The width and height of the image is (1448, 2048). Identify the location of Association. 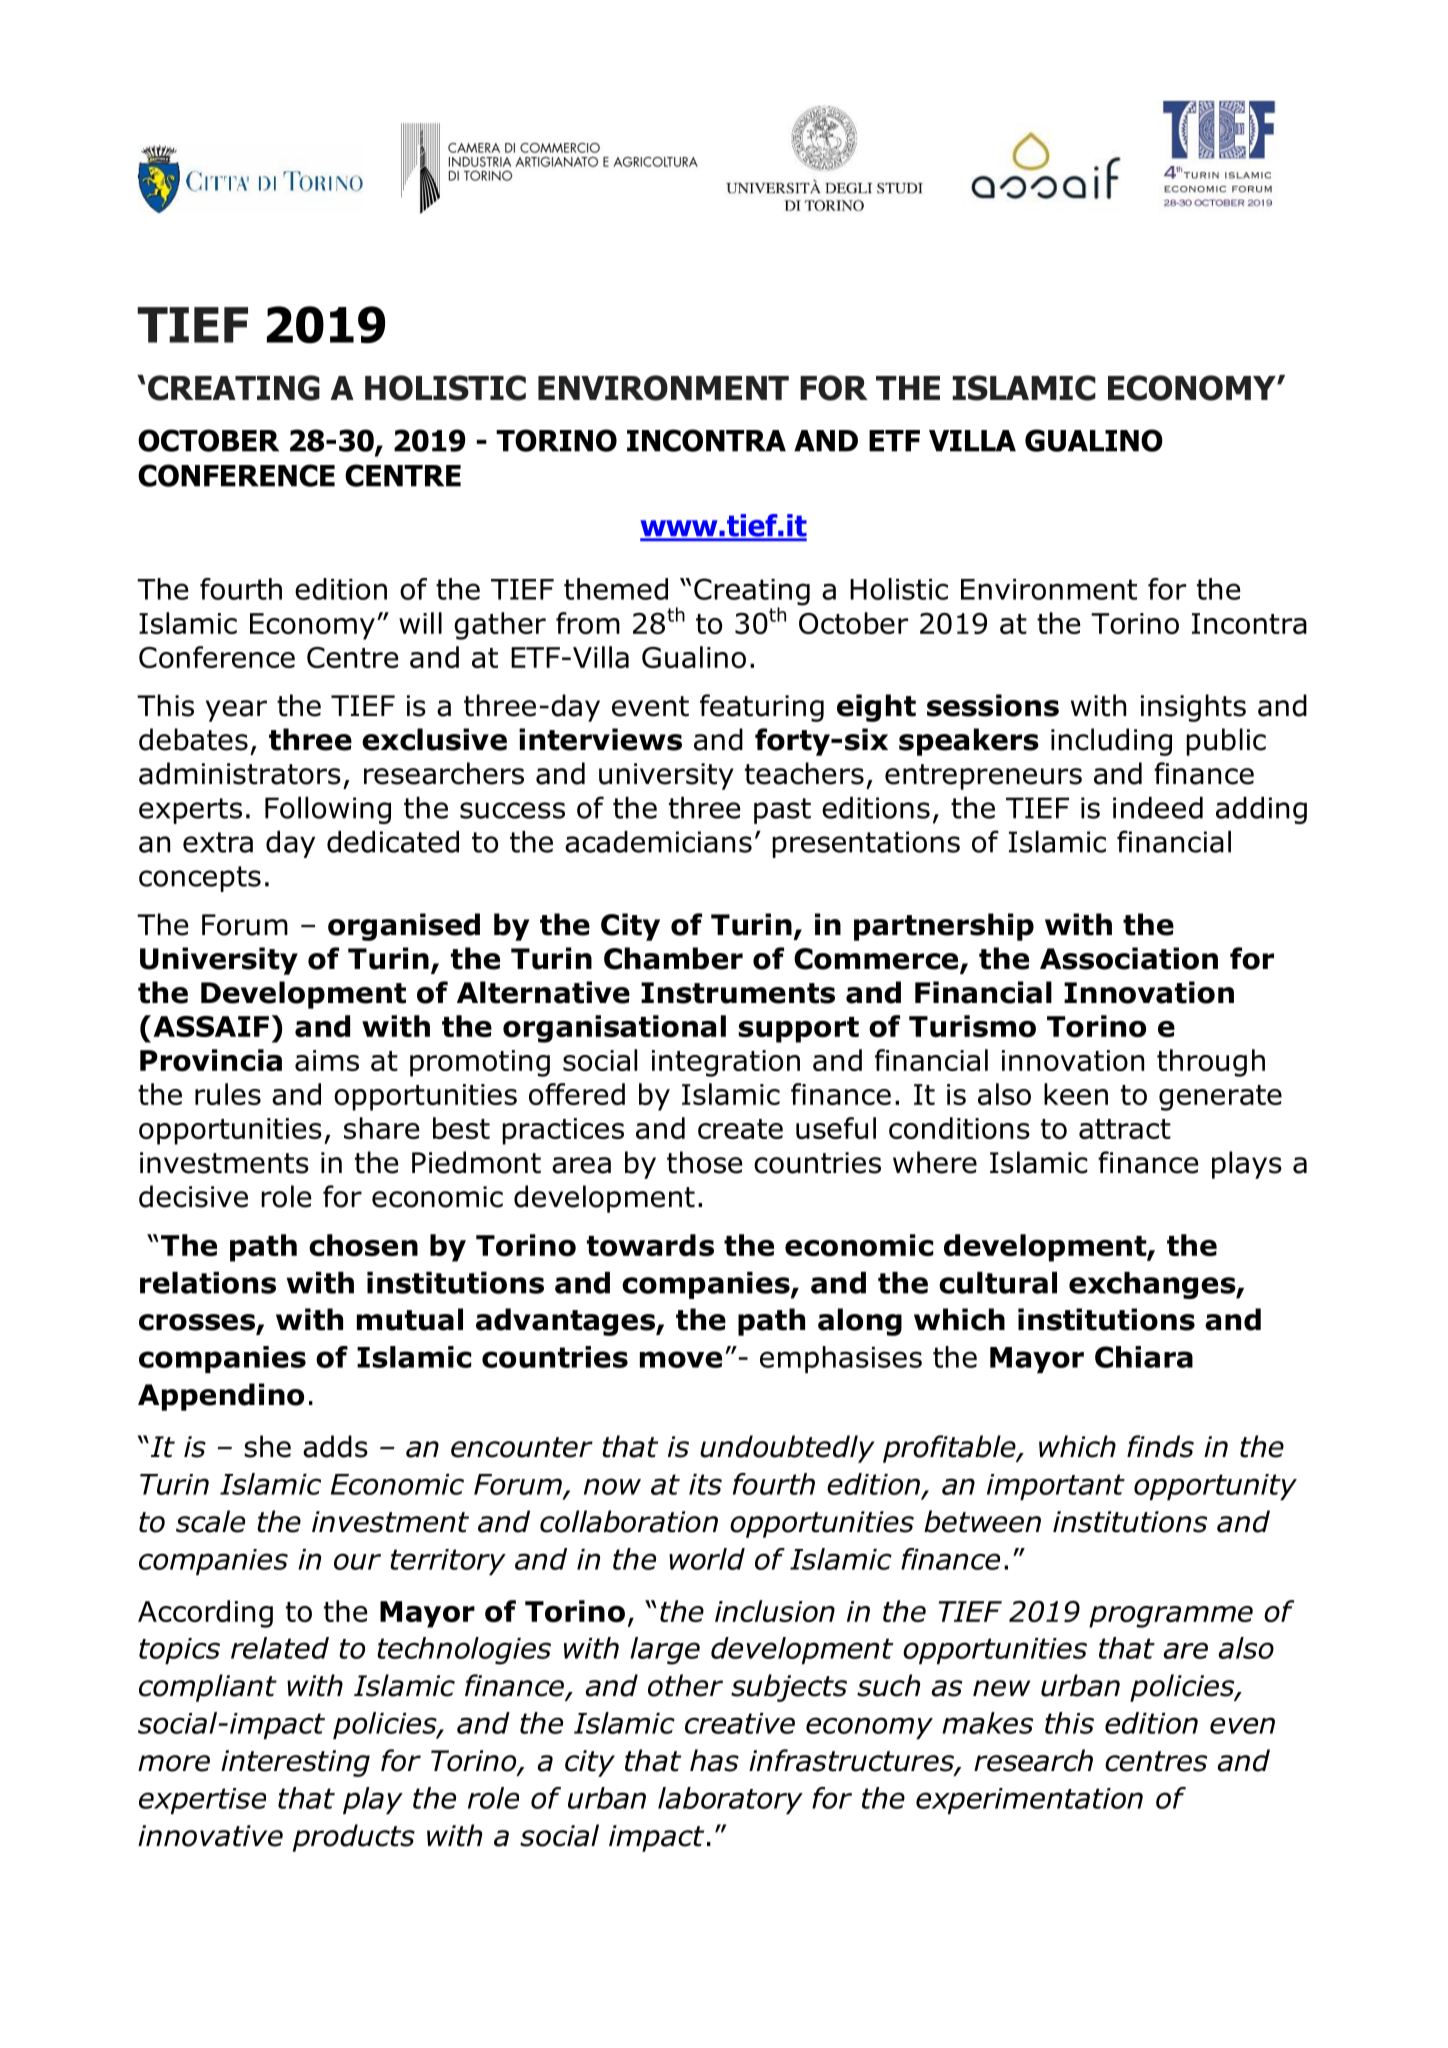
(1129, 958).
